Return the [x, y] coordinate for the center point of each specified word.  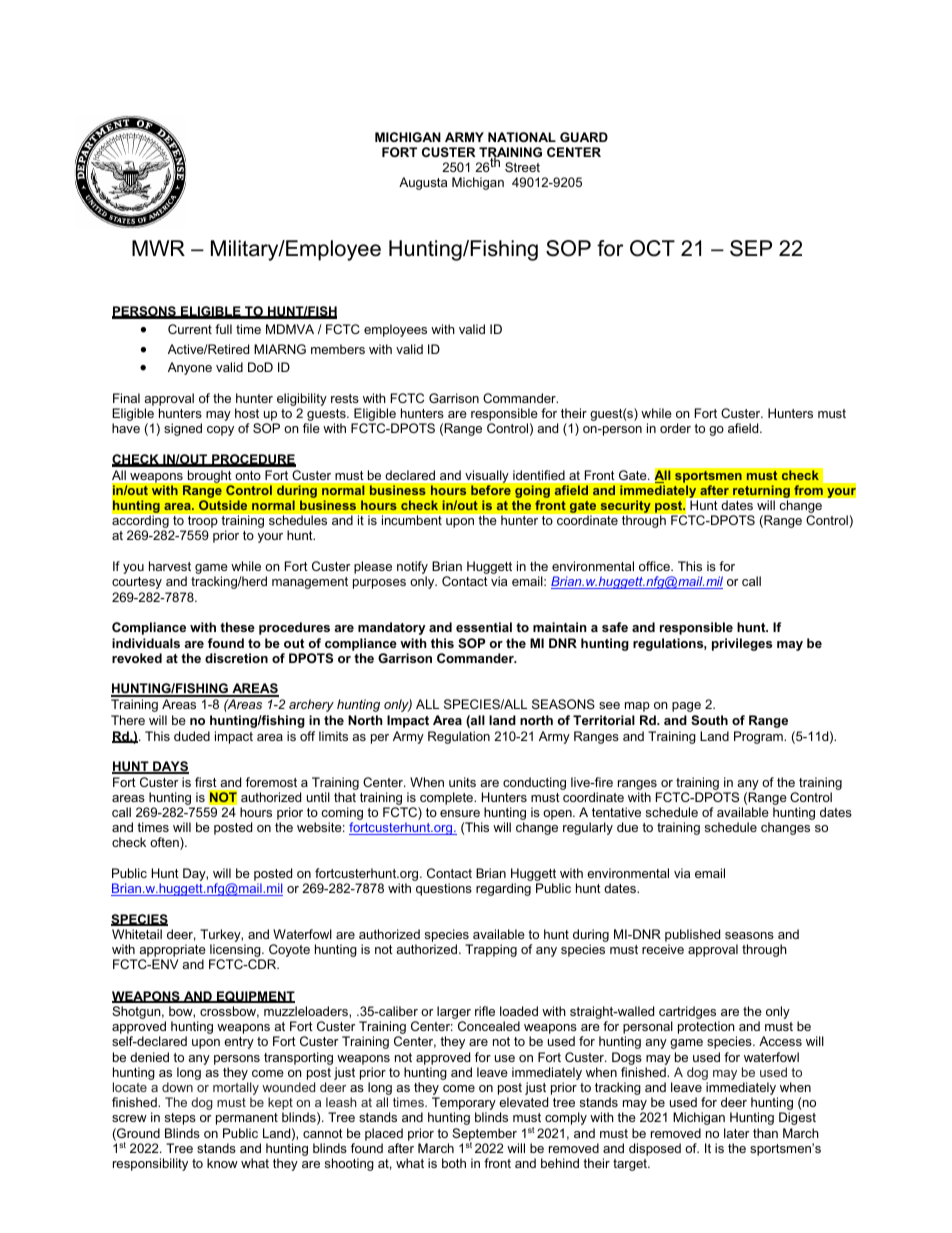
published [692, 937]
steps [180, 1119]
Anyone [190, 368]
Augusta [423, 183]
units [462, 782]
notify [412, 569]
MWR [158, 248]
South [709, 720]
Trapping [491, 950]
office [655, 566]
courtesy [137, 583]
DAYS [170, 767]
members [338, 349]
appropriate [172, 952]
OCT [652, 248]
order [675, 428]
